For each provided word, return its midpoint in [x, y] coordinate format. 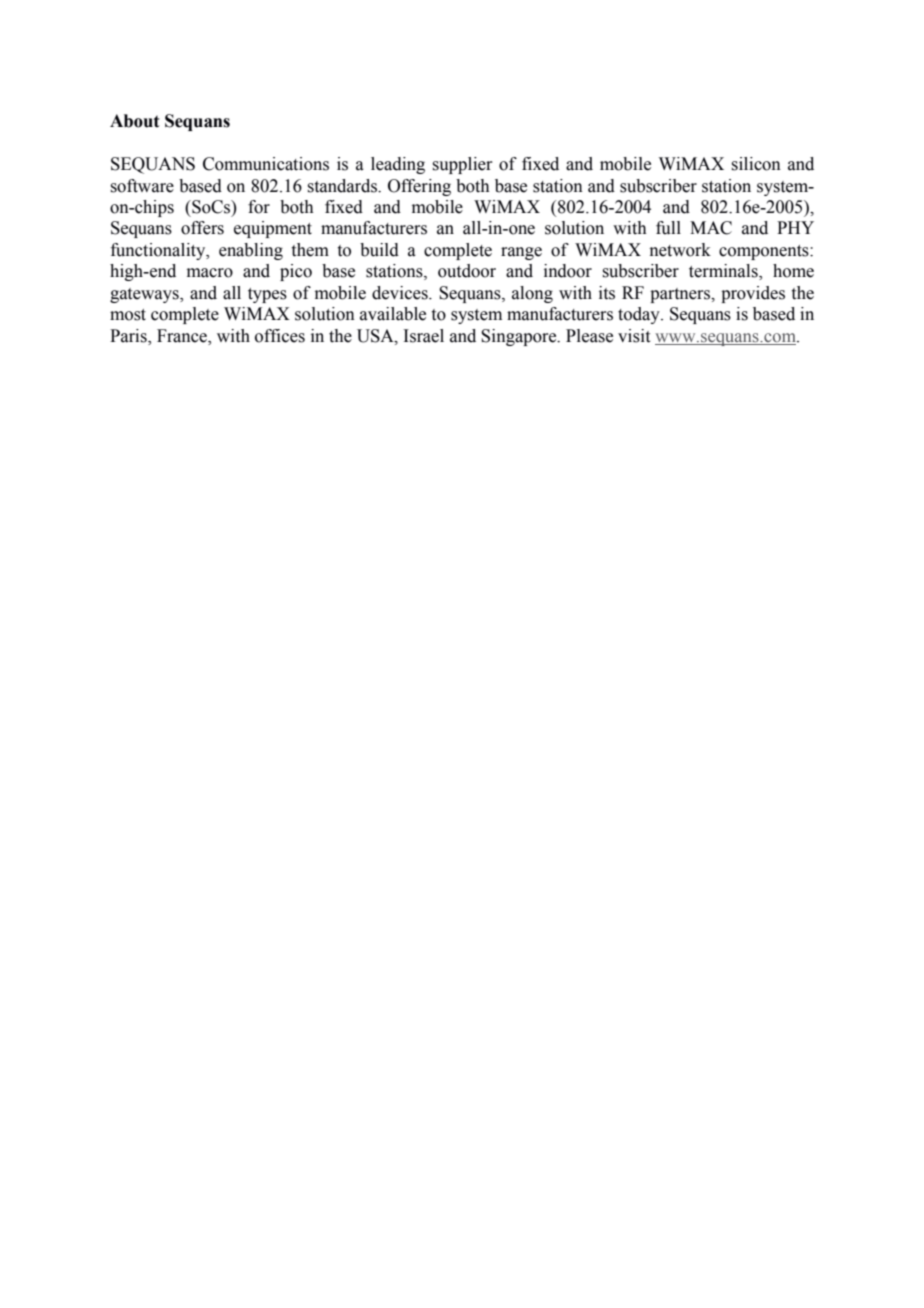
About [134, 121]
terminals [724, 272]
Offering [419, 187]
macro [210, 273]
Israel [423, 336]
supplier [462, 165]
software [142, 186]
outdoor [467, 271]
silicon [756, 164]
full [668, 228]
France [183, 336]
